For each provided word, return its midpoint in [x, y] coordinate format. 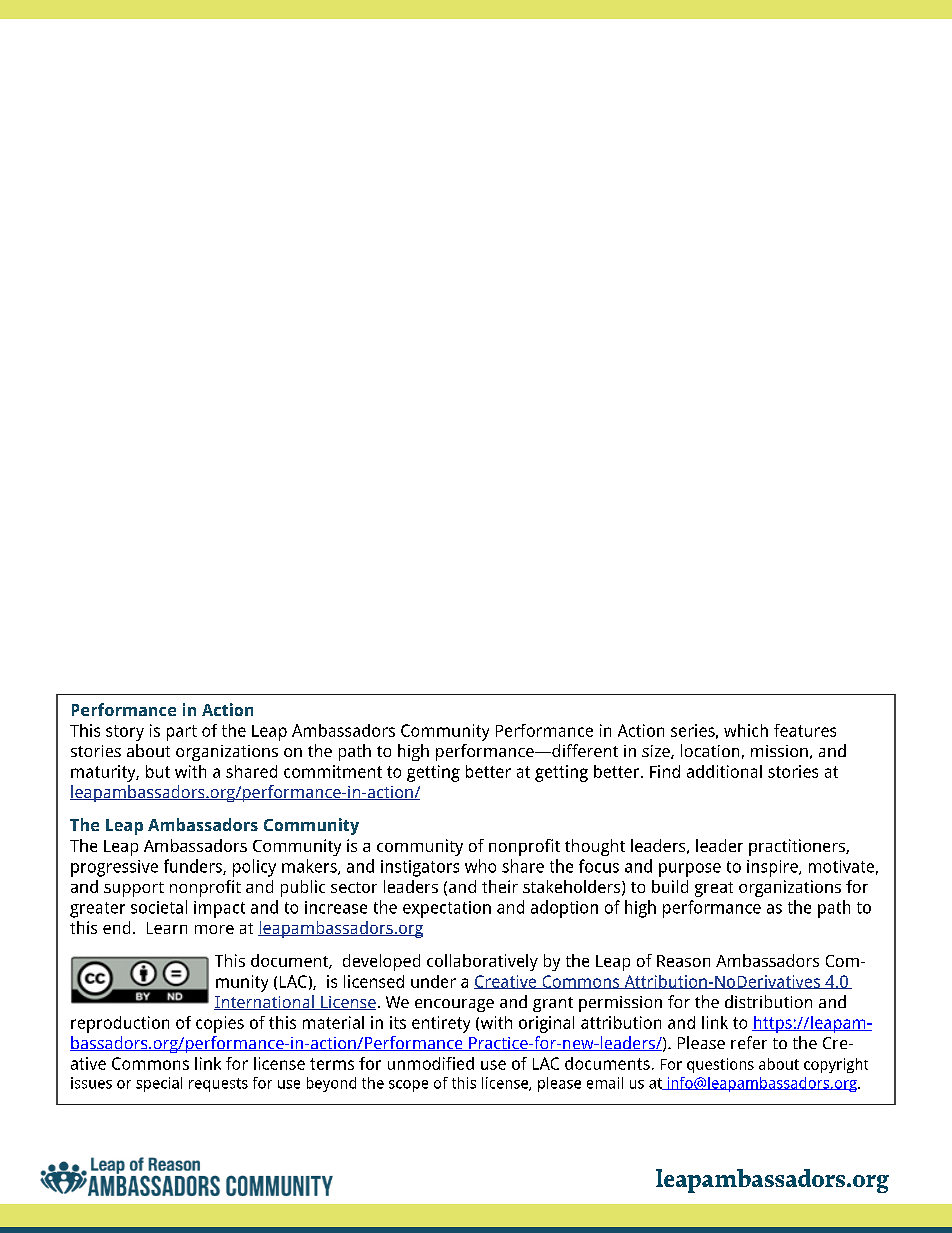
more [214, 929]
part [182, 733]
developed [381, 962]
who [480, 866]
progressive [114, 868]
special [159, 1084]
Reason [683, 961]
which [746, 730]
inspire [773, 868]
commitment [333, 771]
